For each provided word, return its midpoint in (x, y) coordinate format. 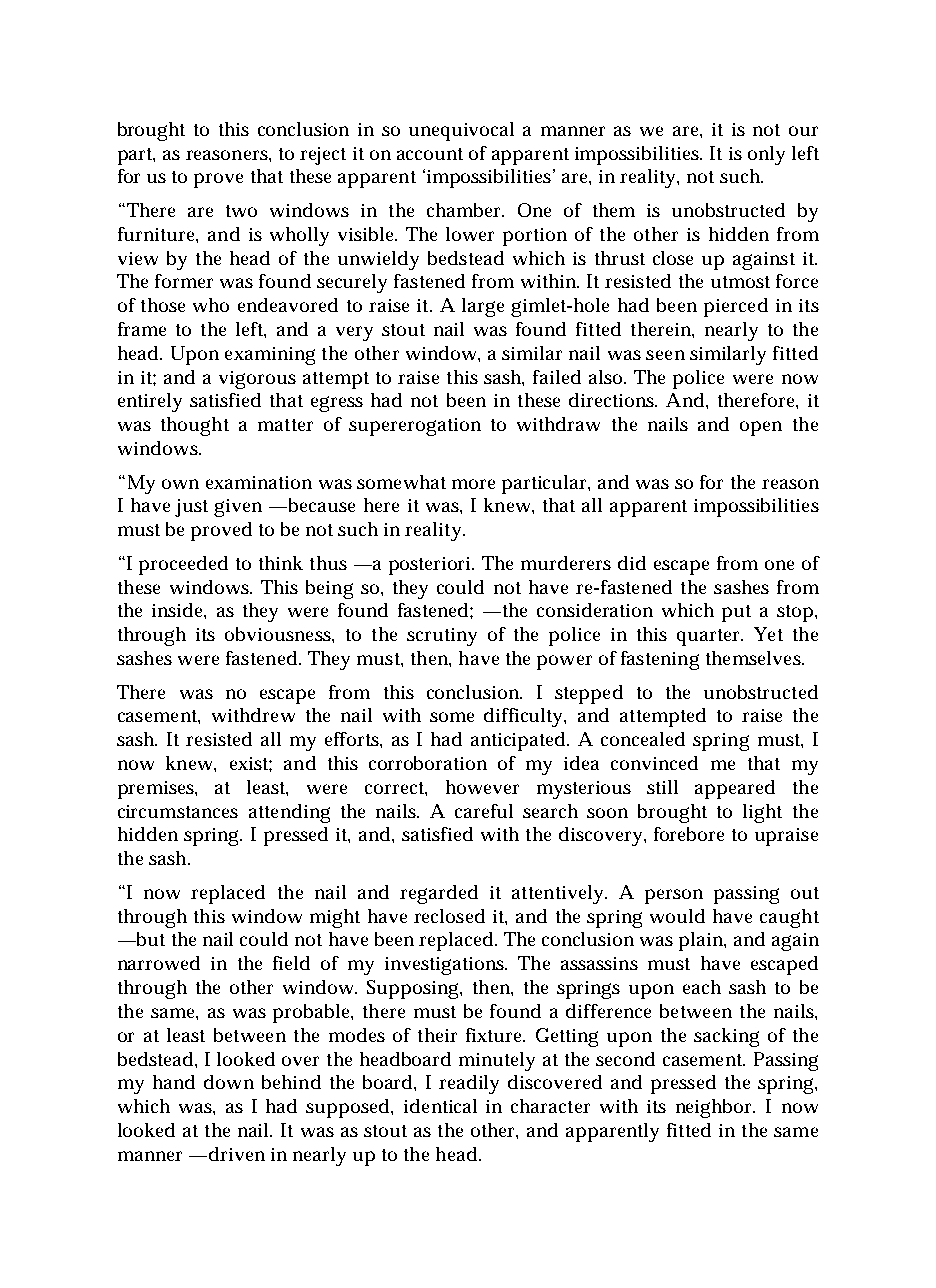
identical (440, 1106)
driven (237, 1154)
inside (179, 611)
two (241, 211)
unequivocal (461, 131)
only (766, 155)
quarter (710, 637)
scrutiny (442, 637)
